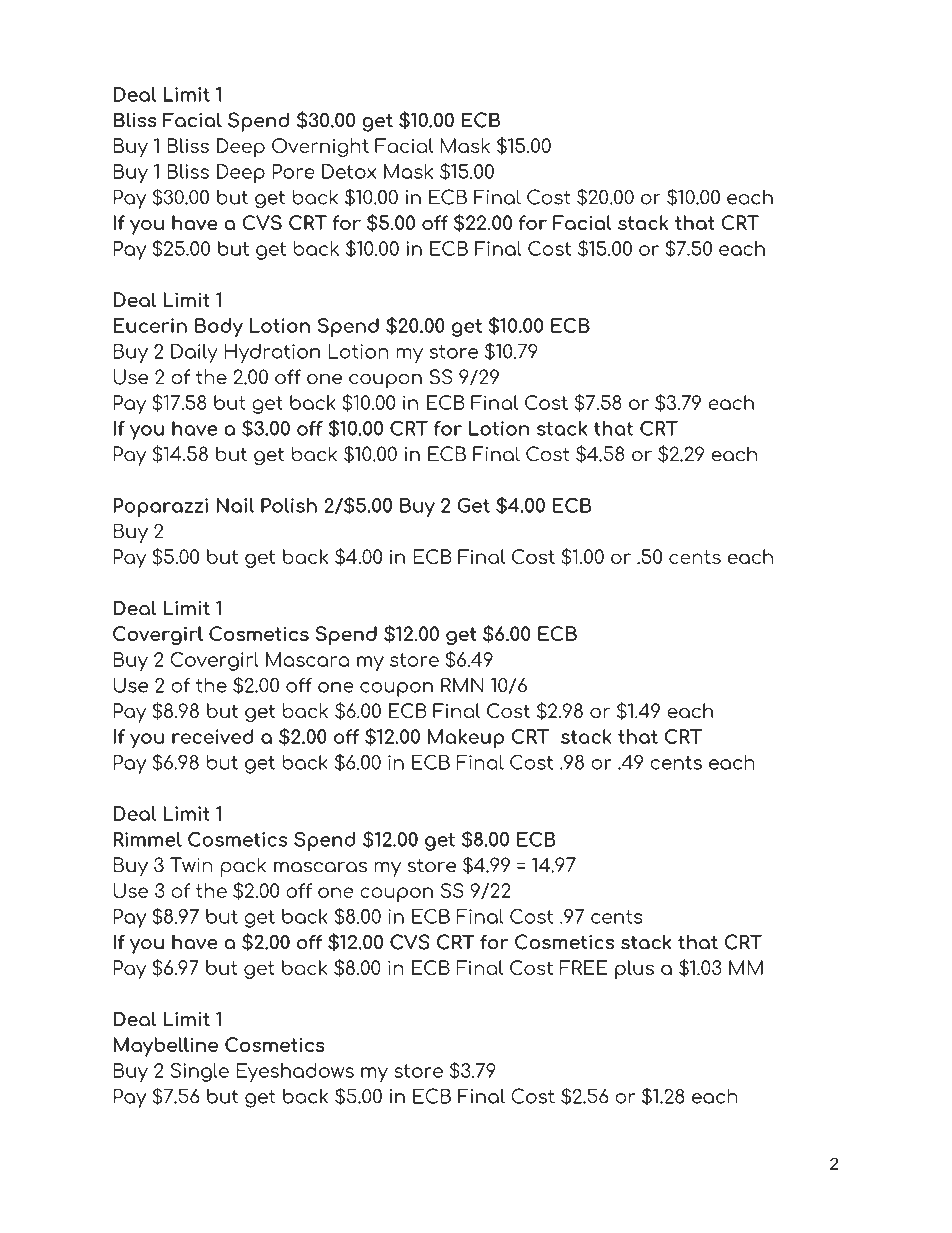 This screenshot has height=1233, width=952. What do you see at coordinates (466, 738) in the screenshot?
I see `Makeup` at bounding box center [466, 738].
